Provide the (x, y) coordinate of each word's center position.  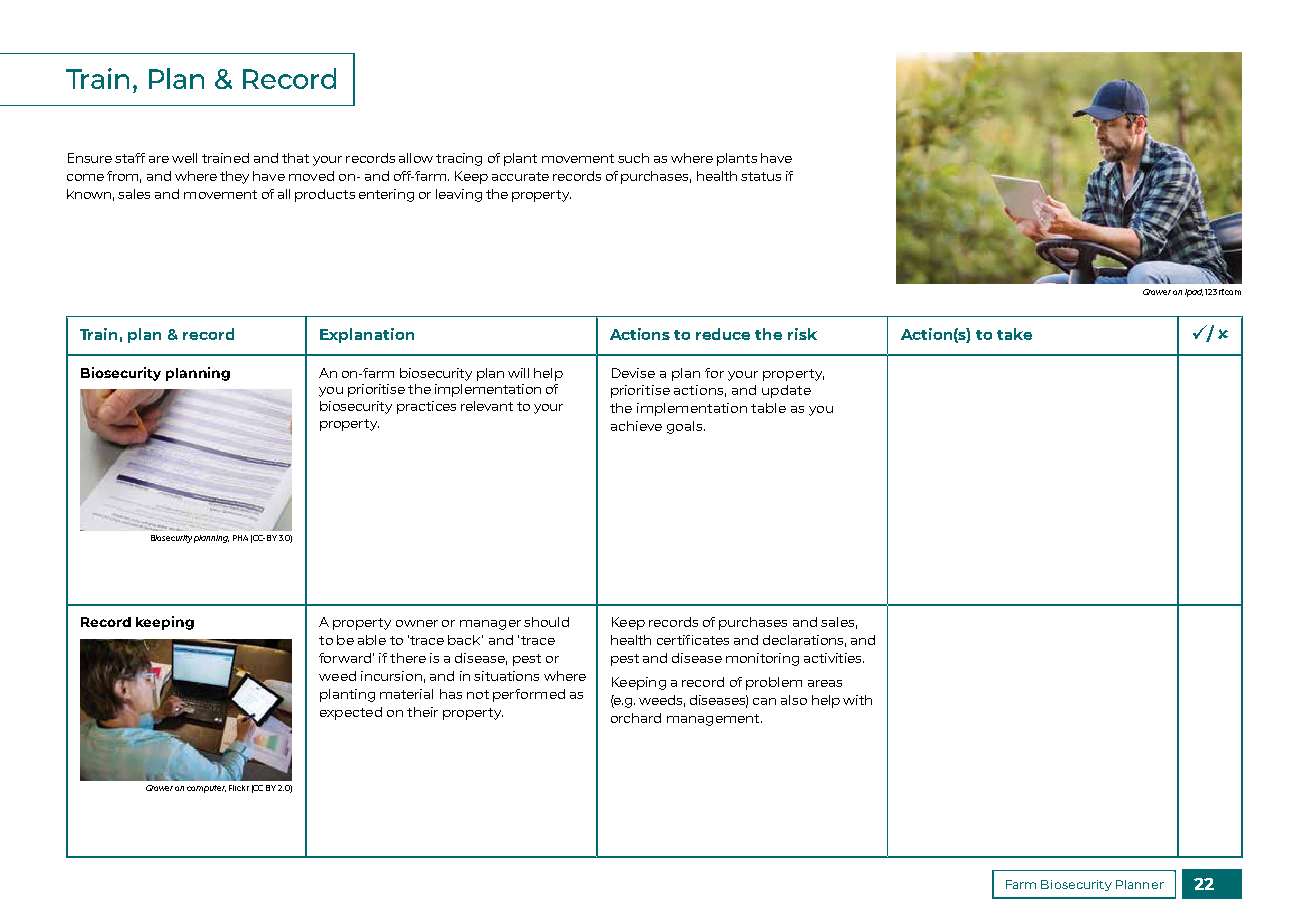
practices (426, 407)
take (1014, 334)
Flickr (239, 788)
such (633, 158)
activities (834, 658)
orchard (636, 718)
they (234, 177)
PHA (240, 538)
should (546, 622)
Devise (633, 373)
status (761, 176)
